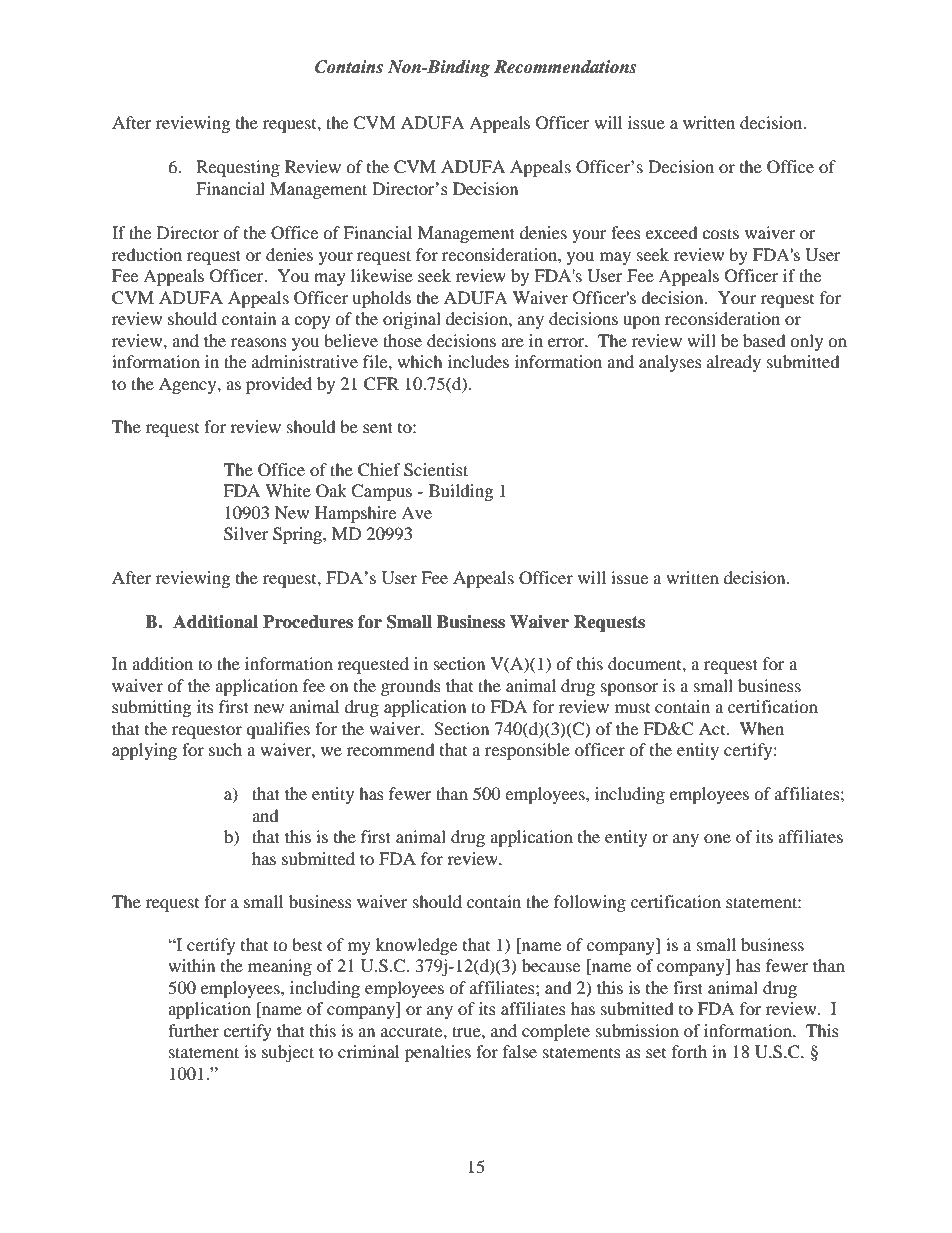  What do you see at coordinates (147, 254) in the page?
I see `reduction` at bounding box center [147, 254].
